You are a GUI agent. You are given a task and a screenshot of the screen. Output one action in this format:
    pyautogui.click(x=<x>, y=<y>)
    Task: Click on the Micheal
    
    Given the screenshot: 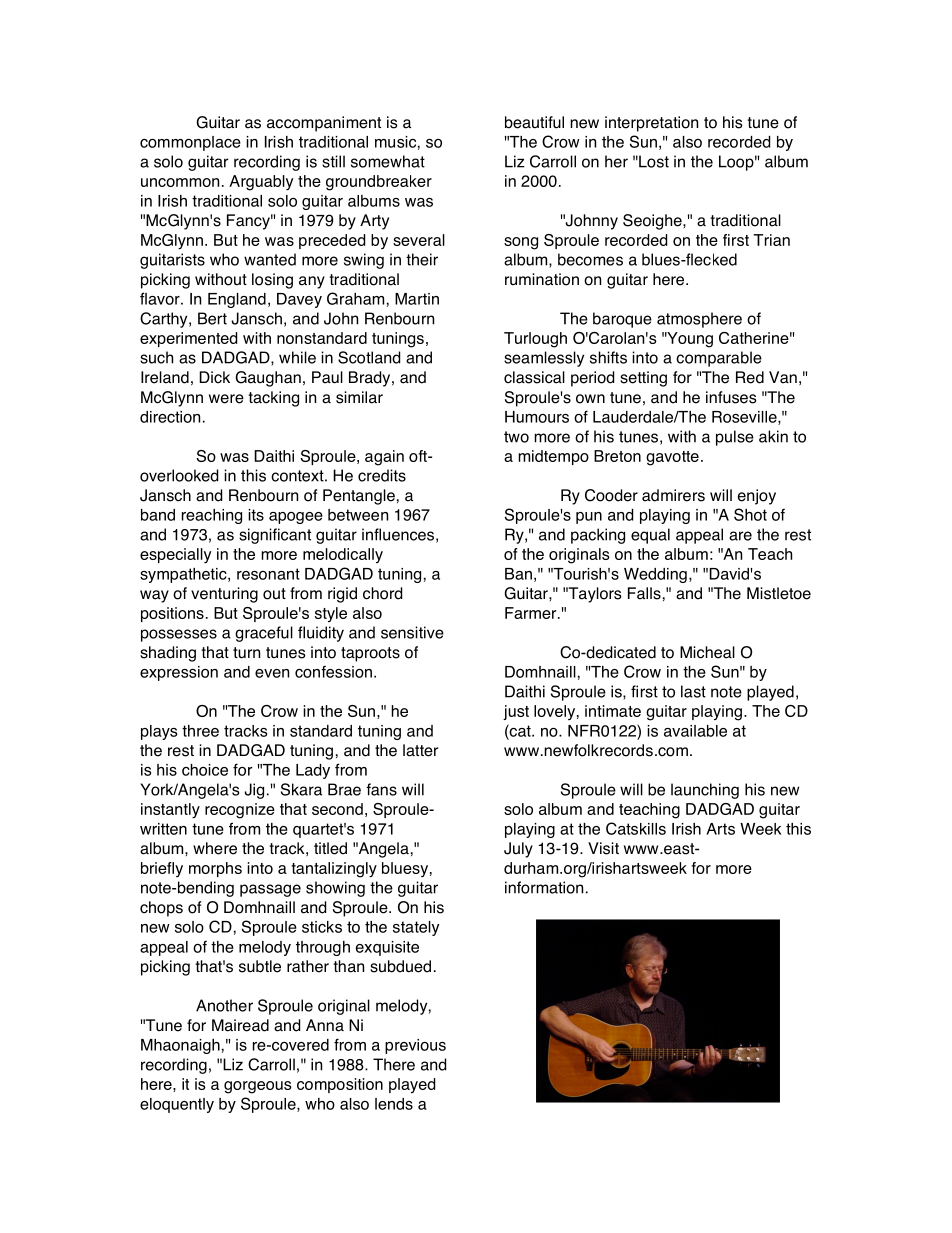 What is the action you would take?
    pyautogui.click(x=707, y=652)
